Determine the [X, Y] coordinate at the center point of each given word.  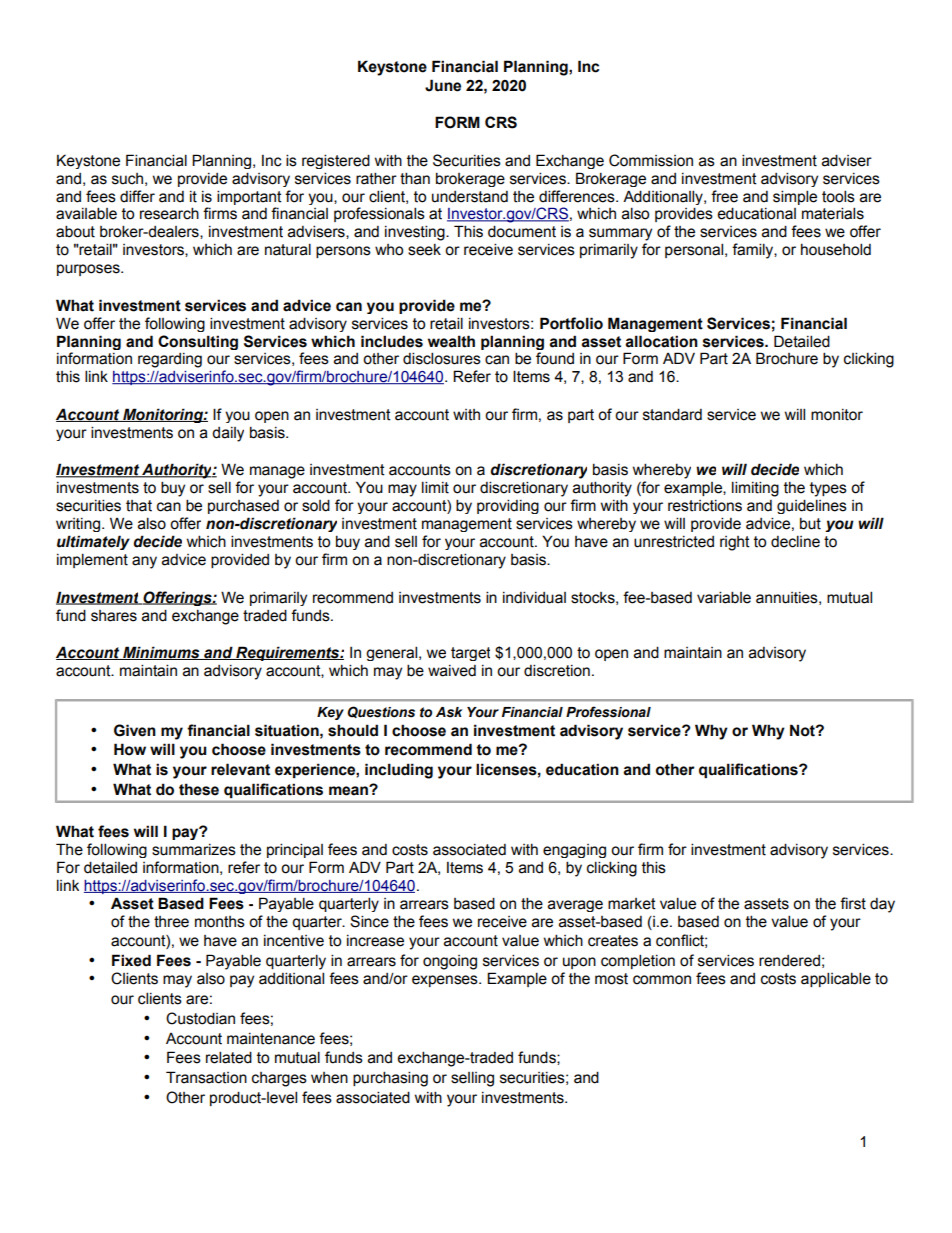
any [144, 562]
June [443, 85]
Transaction [206, 1077]
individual [534, 597]
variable [724, 597]
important [249, 197]
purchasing [390, 1079]
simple [795, 197]
